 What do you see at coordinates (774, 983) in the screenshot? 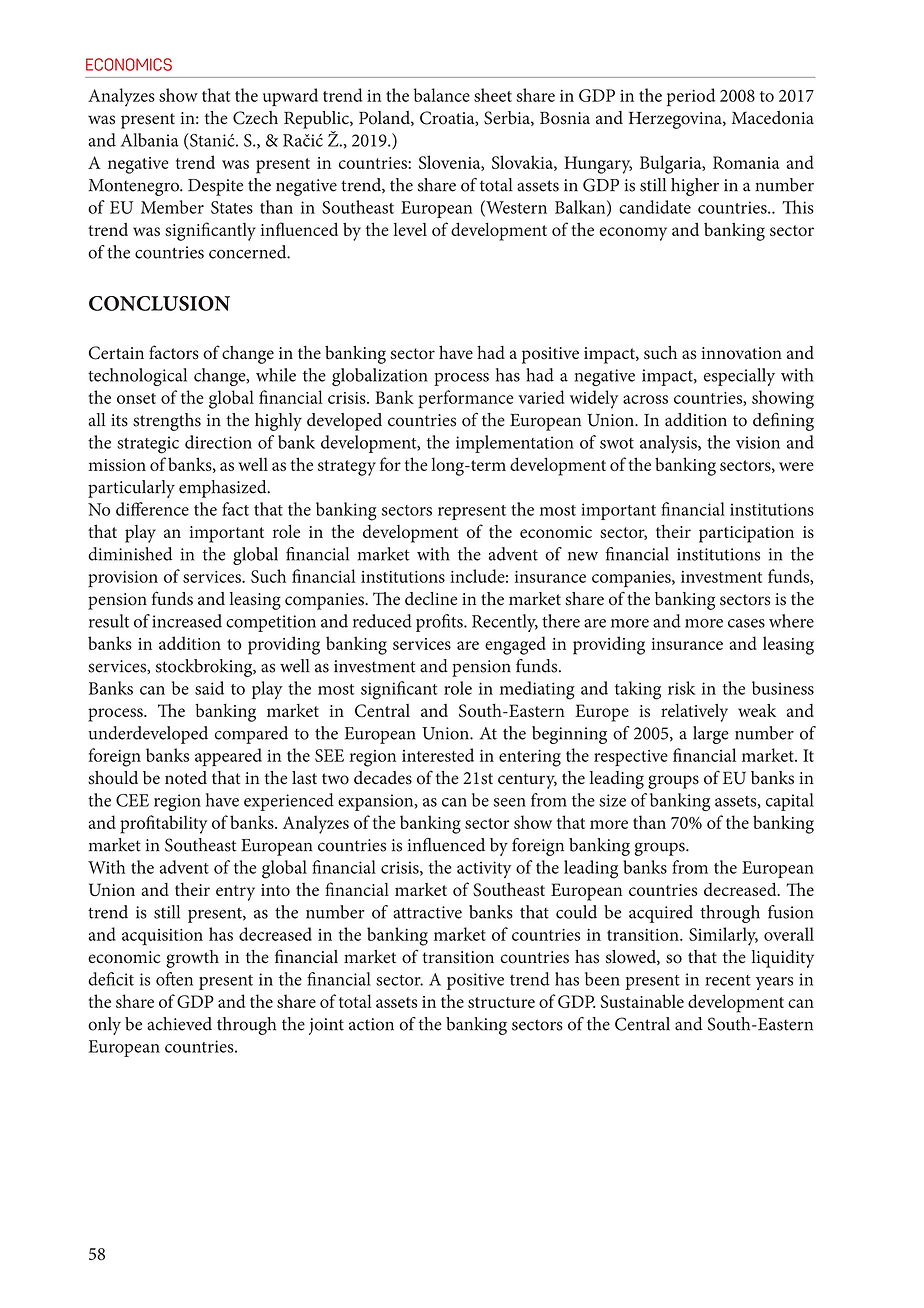
I see `years` at bounding box center [774, 983].
